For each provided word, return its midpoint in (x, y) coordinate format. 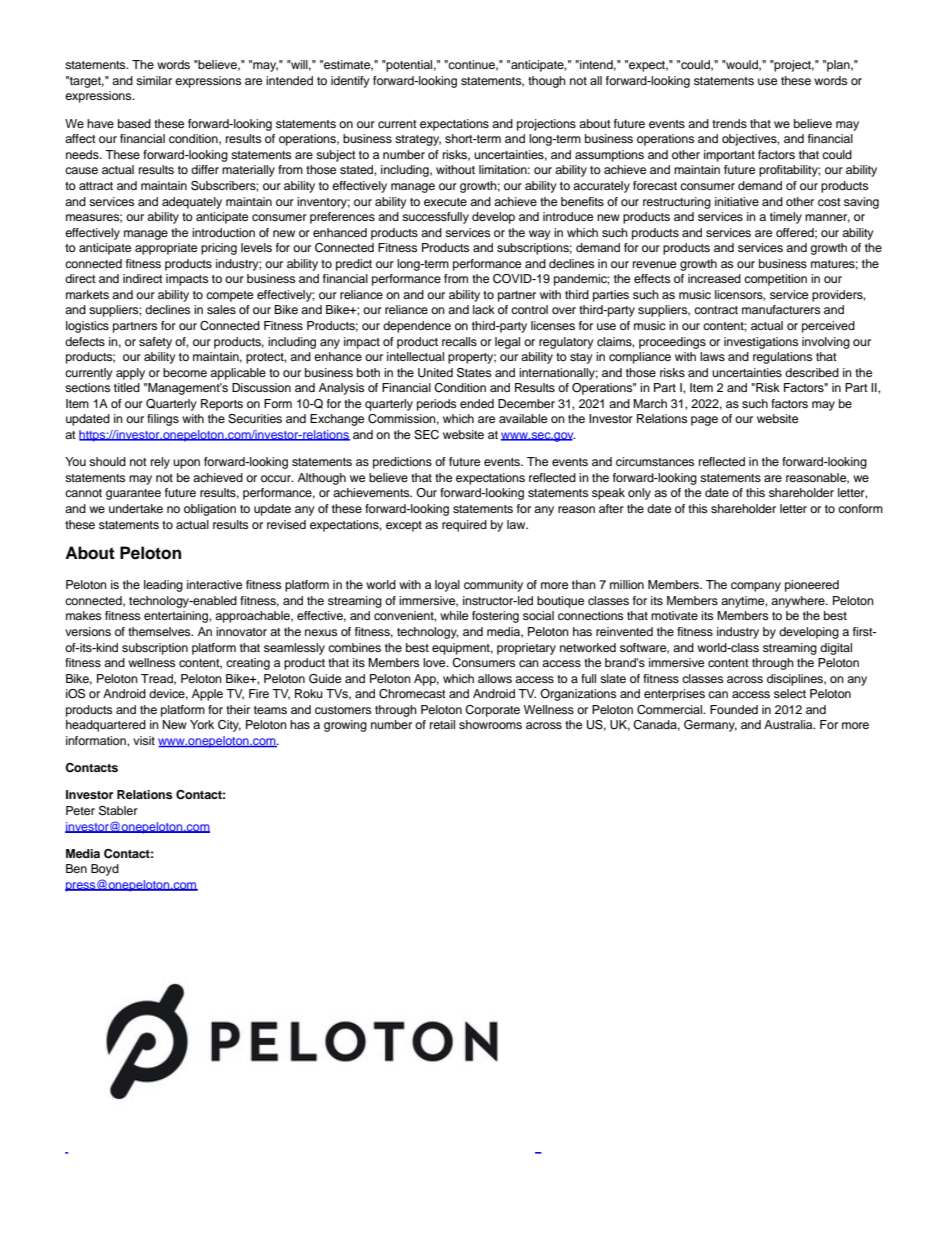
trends (729, 123)
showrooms (490, 724)
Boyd (105, 870)
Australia (789, 724)
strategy (418, 140)
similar (154, 80)
